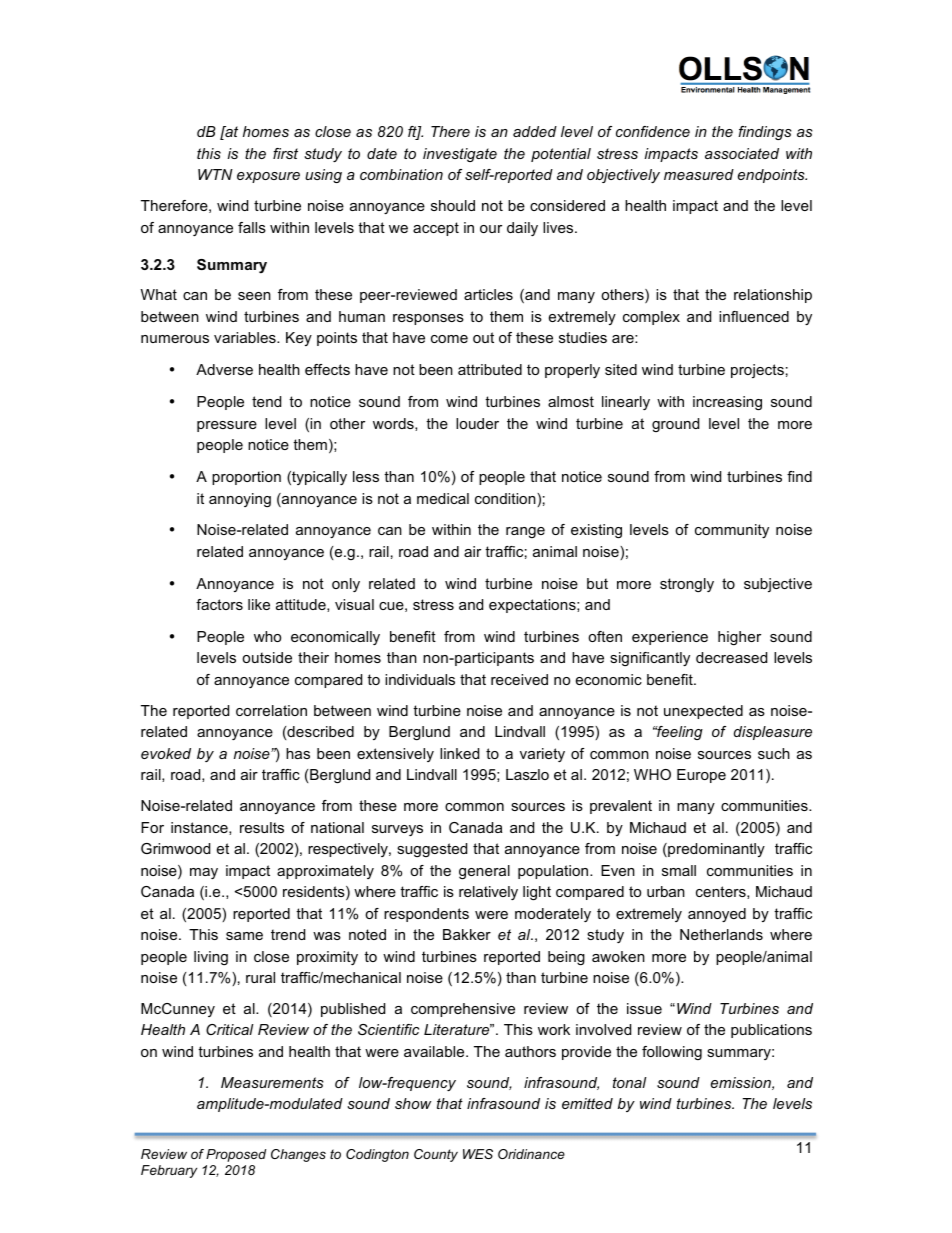 The image size is (952, 1233). I want to click on tonal, so click(629, 1082).
